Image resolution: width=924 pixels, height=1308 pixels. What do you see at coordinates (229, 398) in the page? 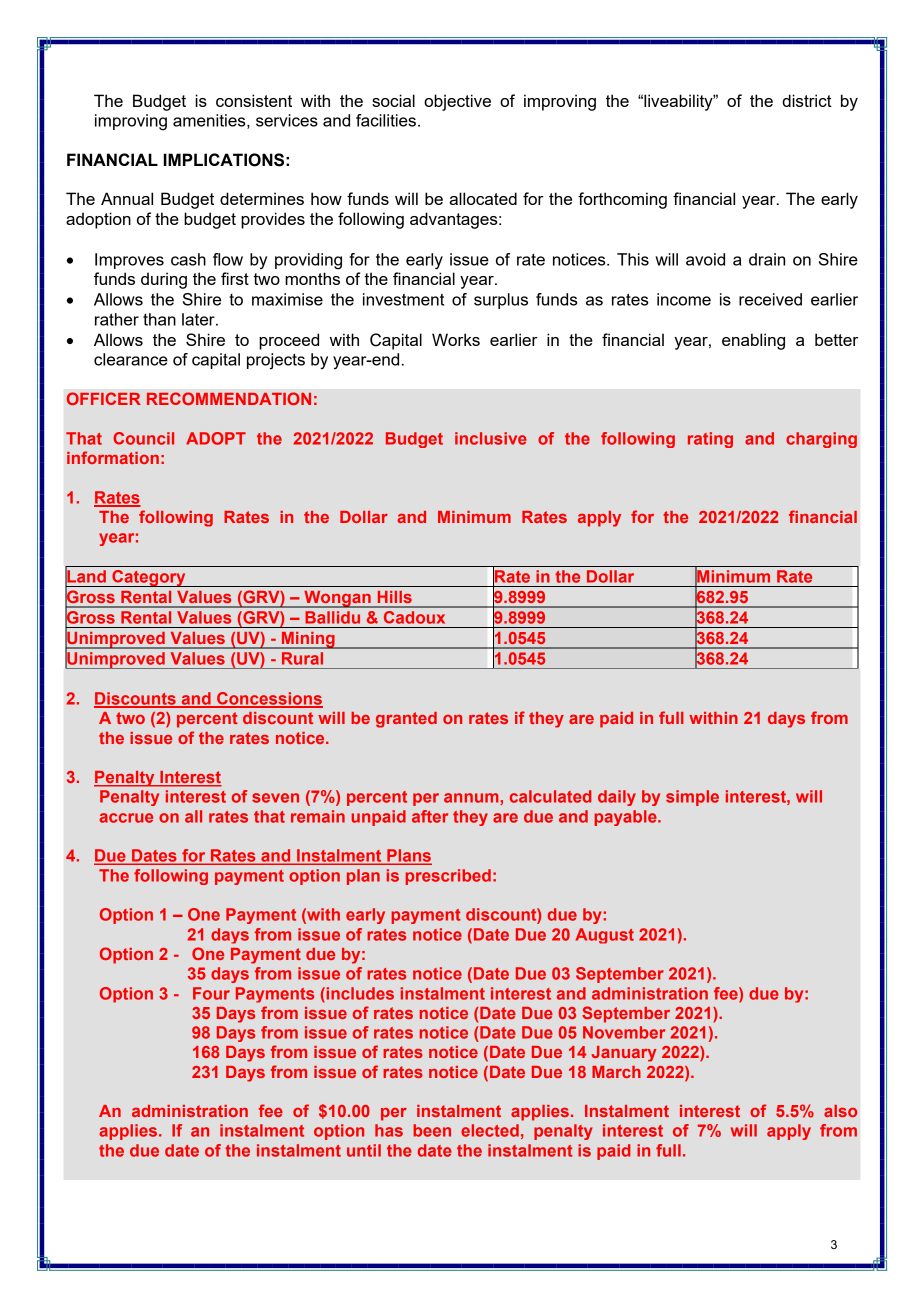
I see `RECOMMENDATION` at bounding box center [229, 398].
